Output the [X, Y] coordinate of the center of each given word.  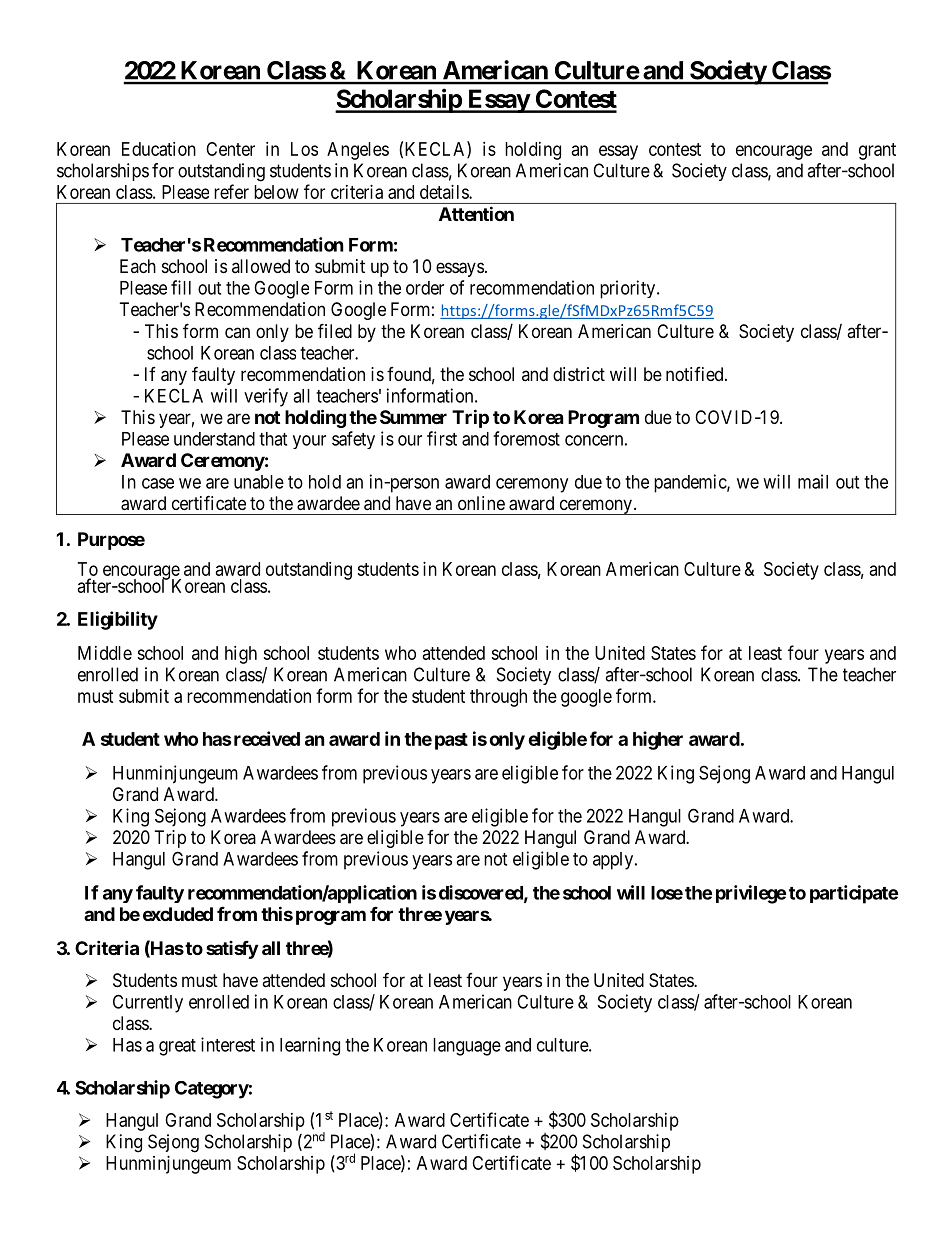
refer [231, 191]
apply [614, 861]
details [445, 192]
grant [877, 151]
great [177, 1047]
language [467, 1047]
